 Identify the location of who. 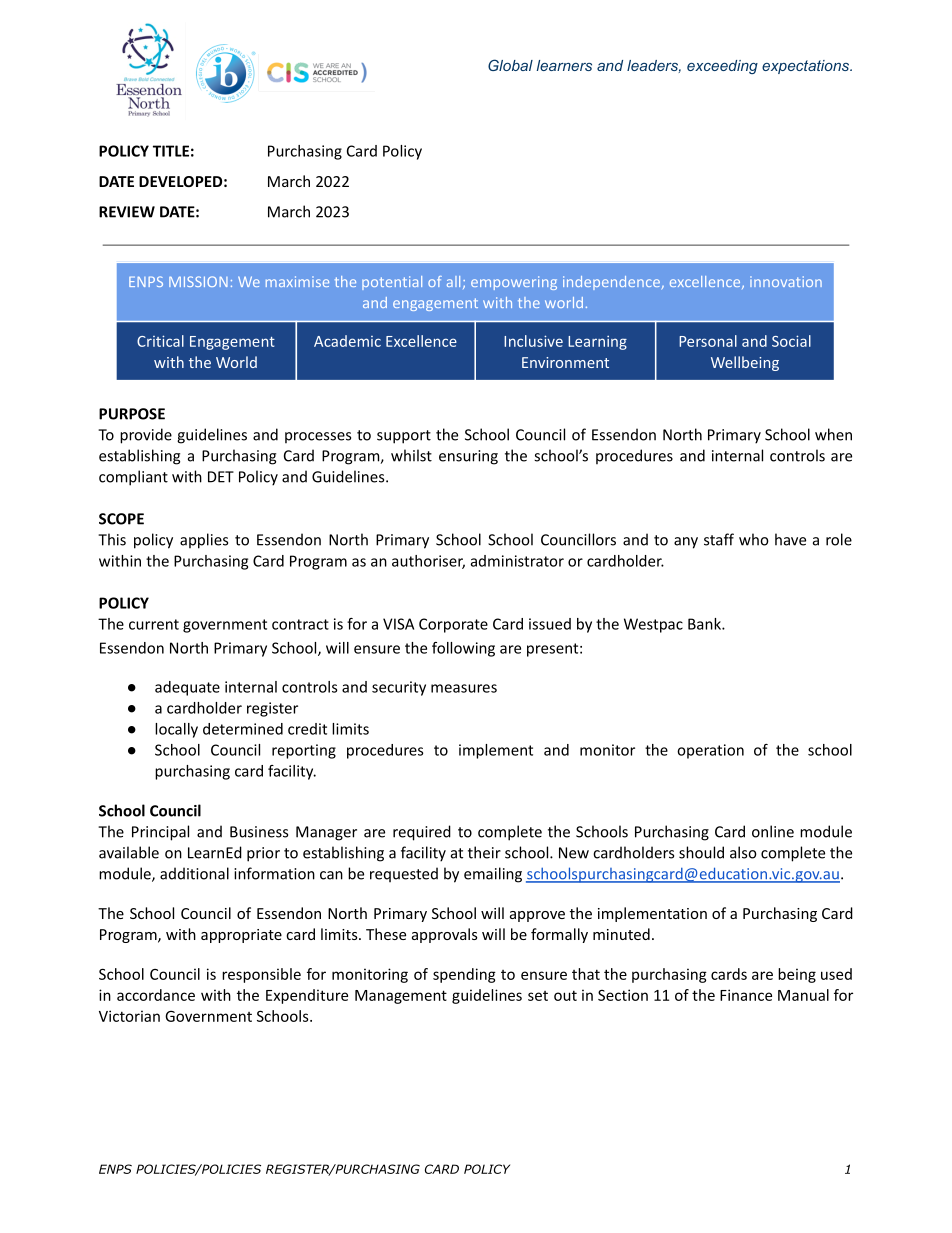
(754, 539).
